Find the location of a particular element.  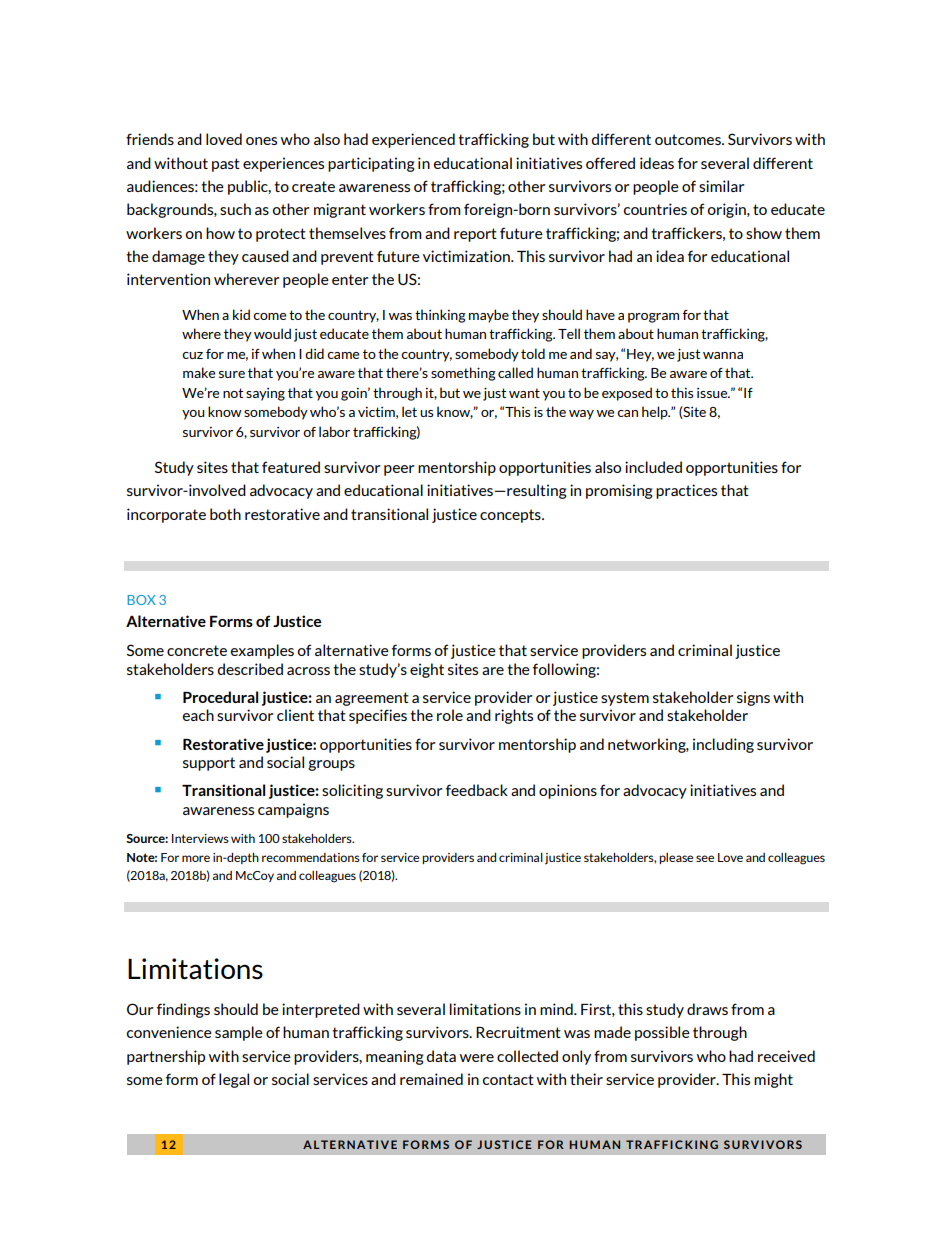

sample is located at coordinates (239, 1033).
